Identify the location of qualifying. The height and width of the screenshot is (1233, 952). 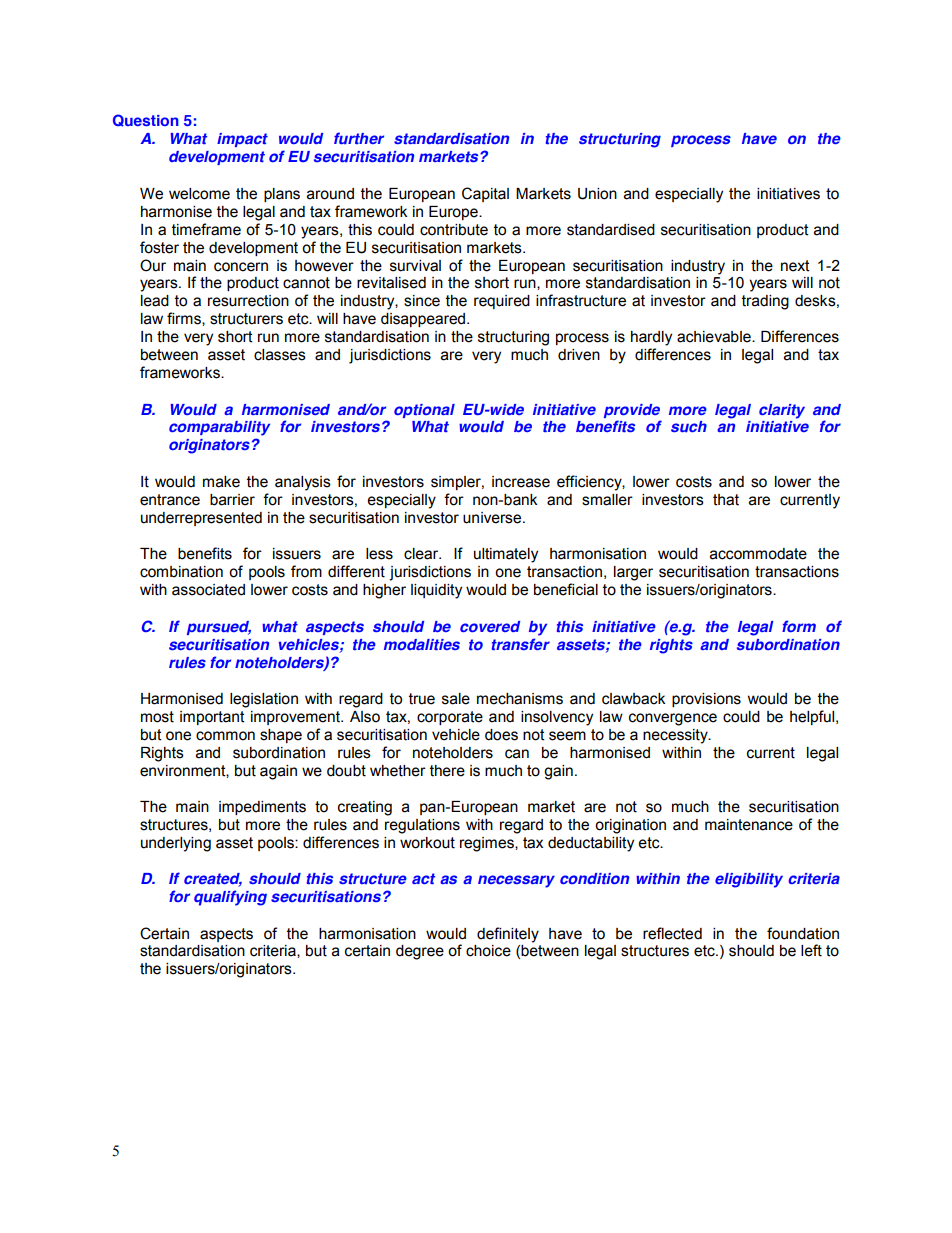
(230, 898).
